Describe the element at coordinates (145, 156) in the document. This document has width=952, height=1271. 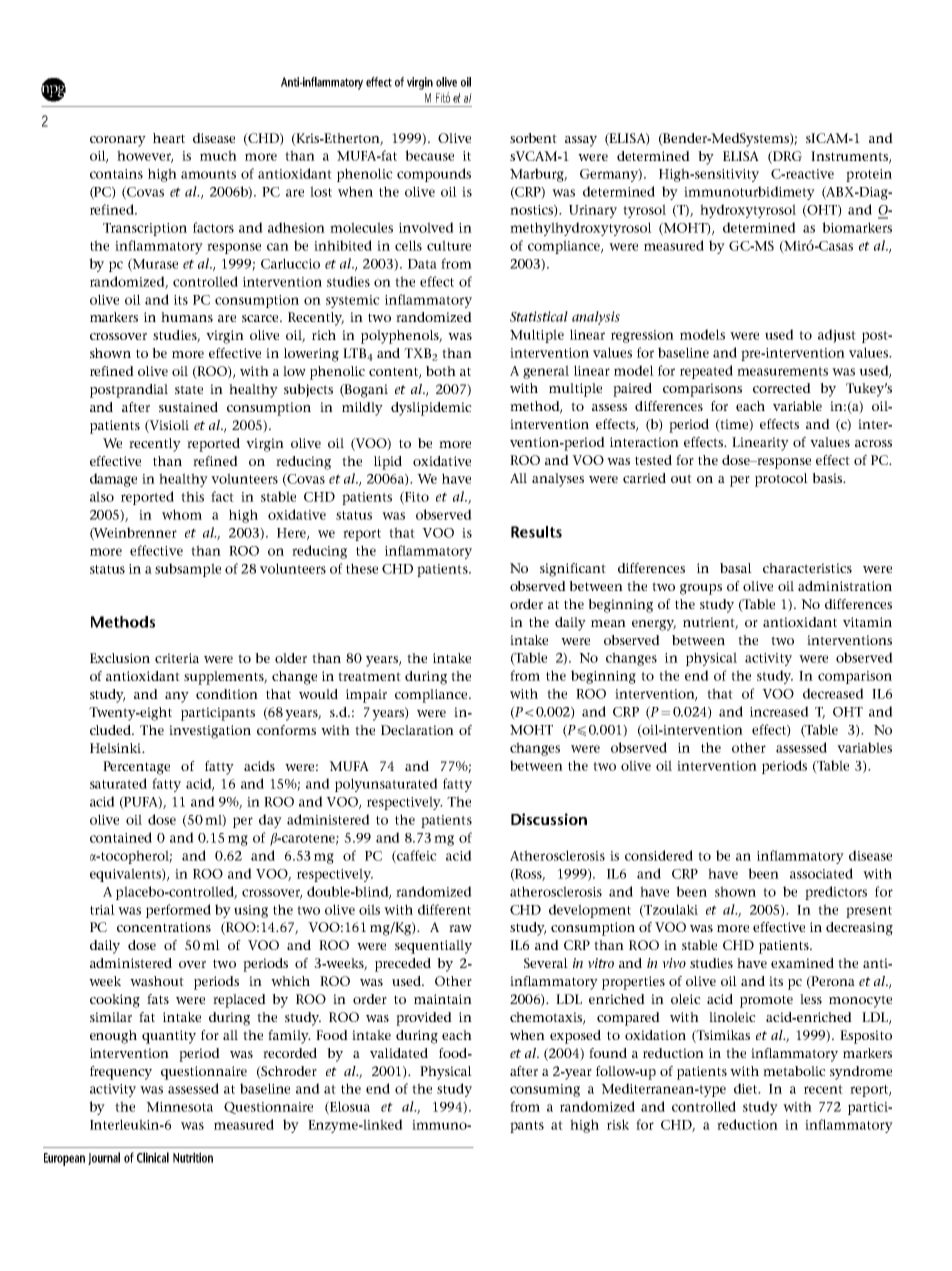
I see `however` at that location.
